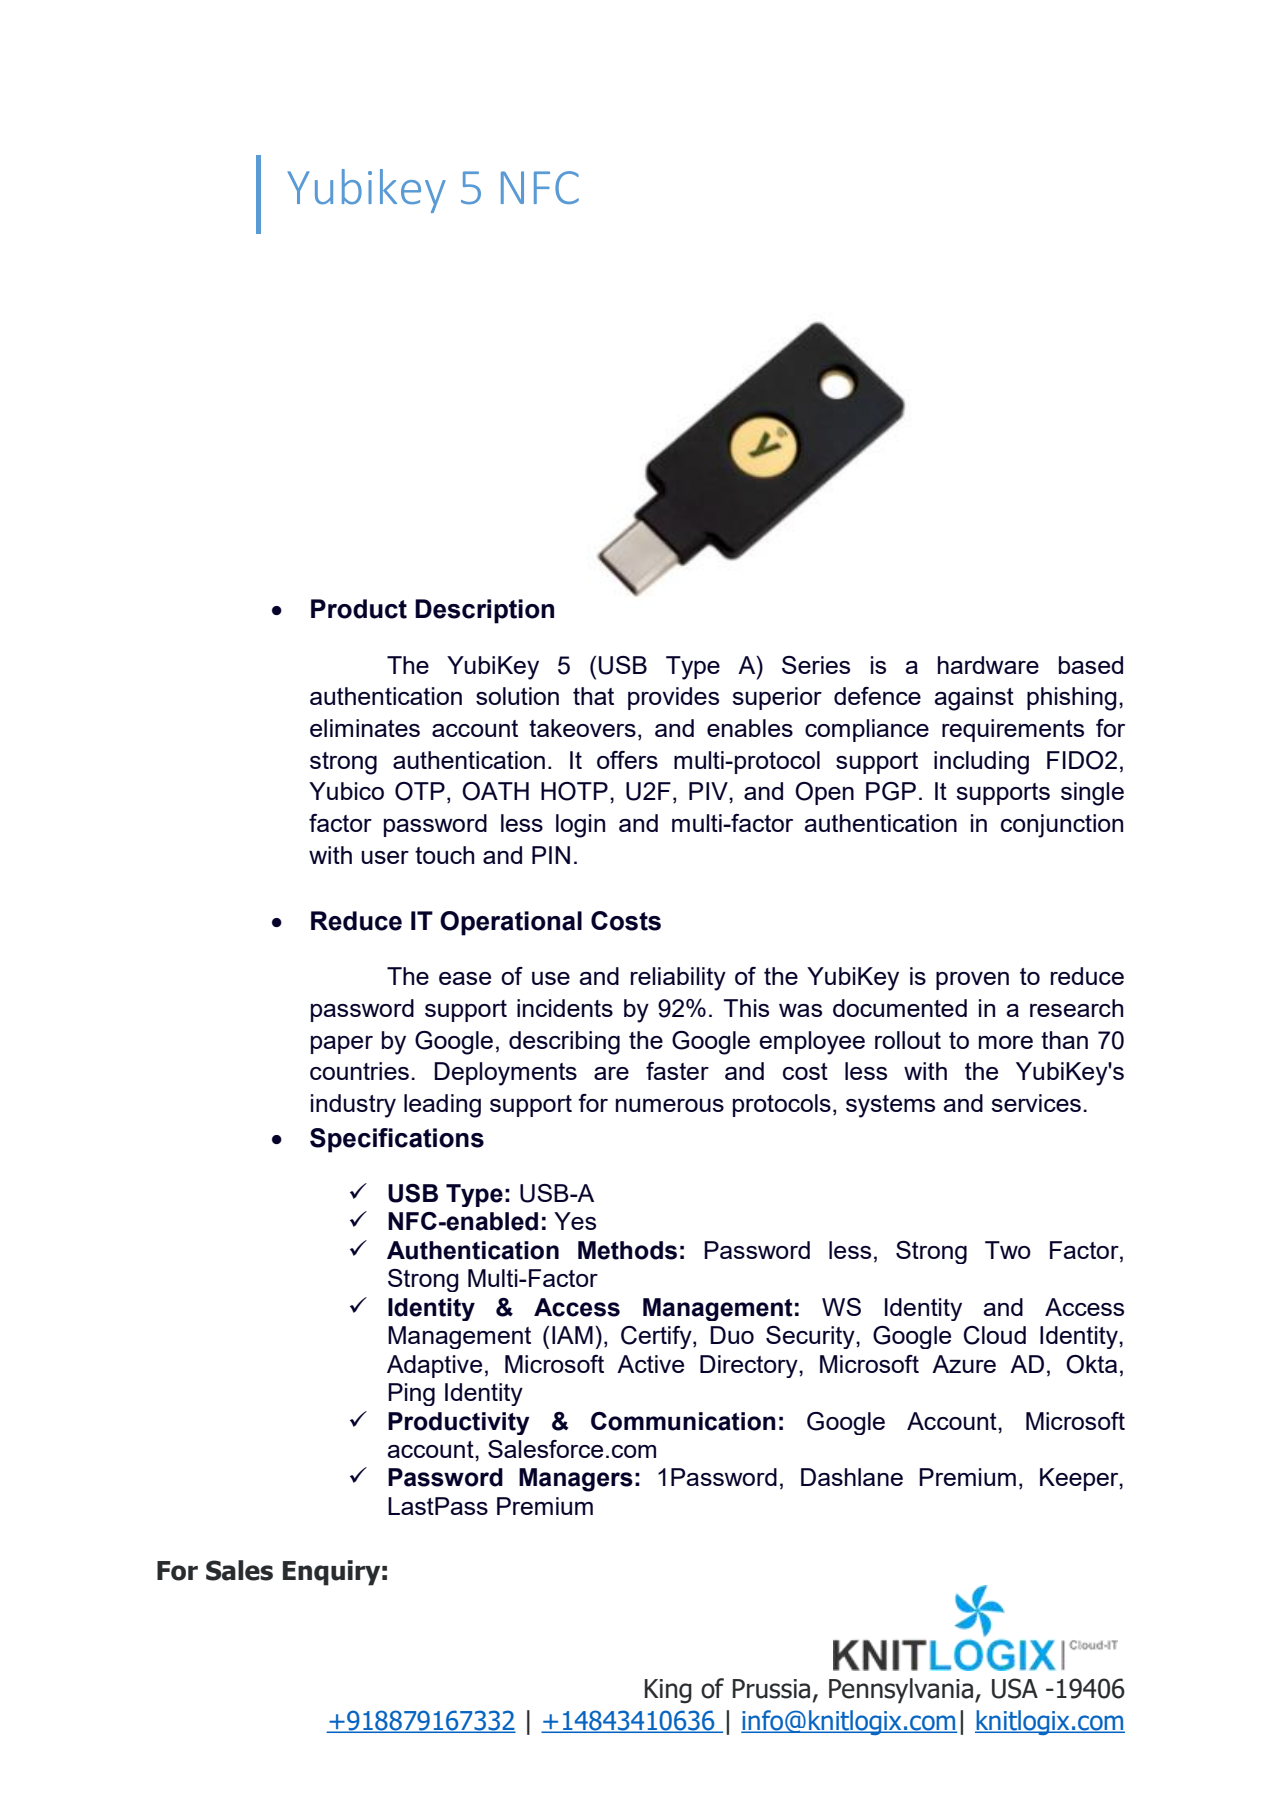 The height and width of the screenshot is (1811, 1280). I want to click on Duo, so click(732, 1335).
